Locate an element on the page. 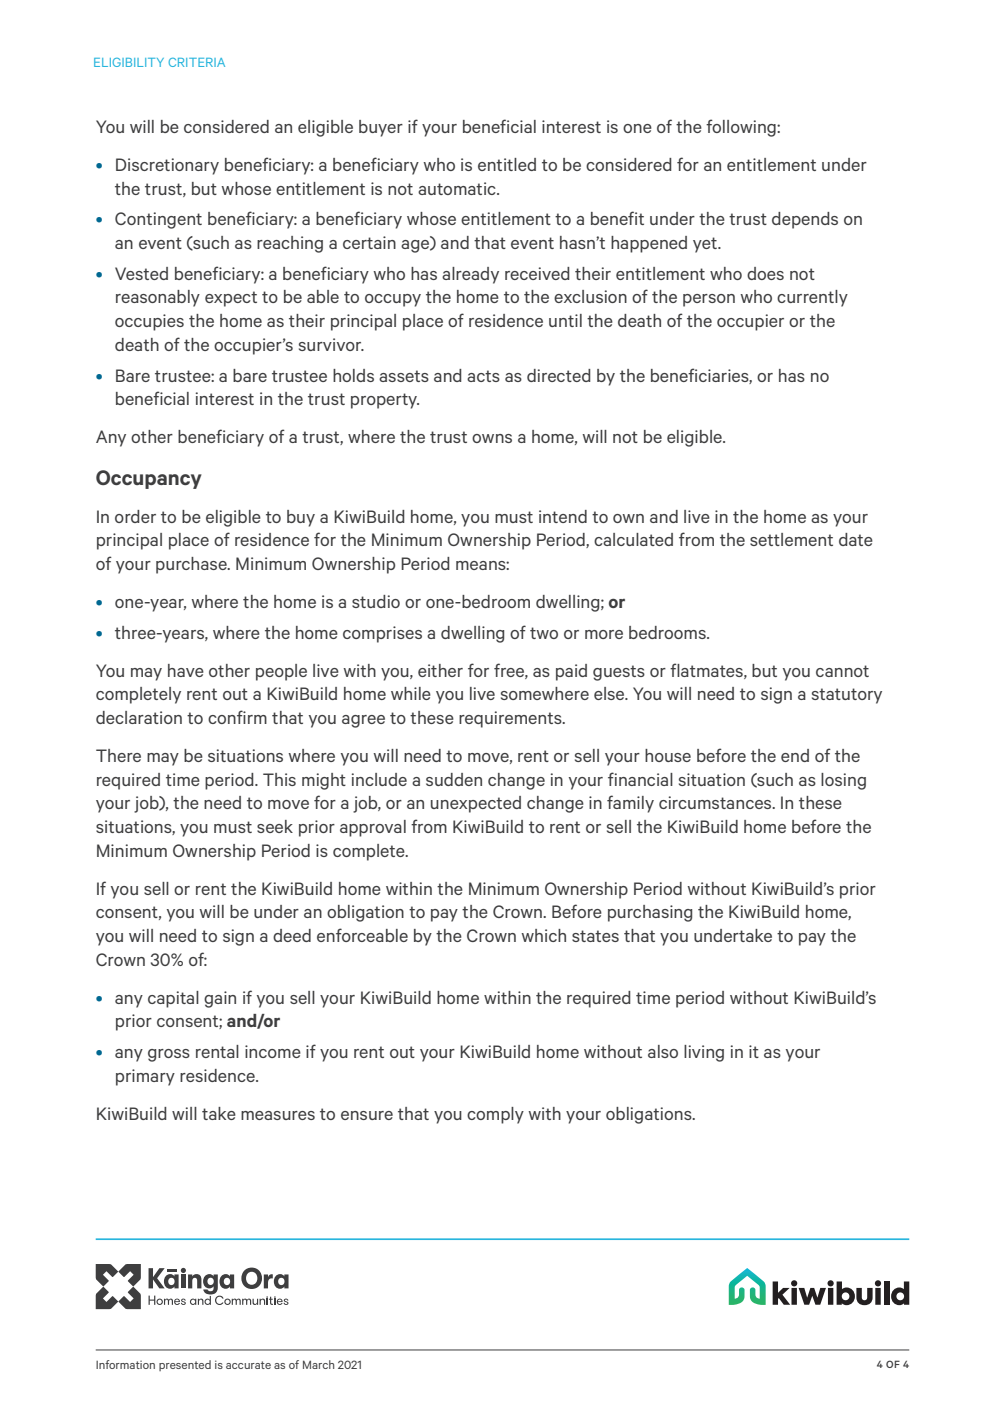  owns is located at coordinates (492, 438).
